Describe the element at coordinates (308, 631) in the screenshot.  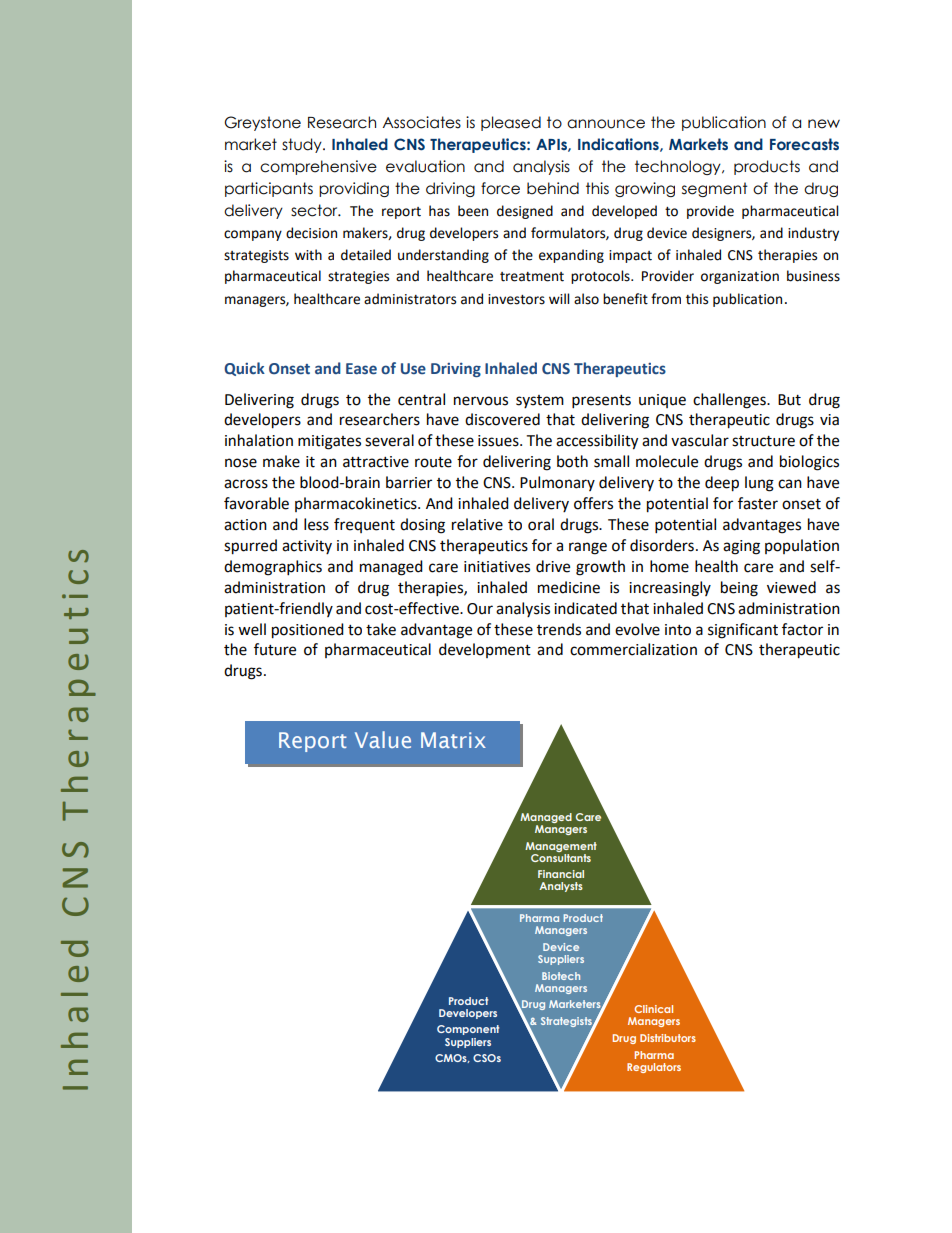
I see `positioned` at that location.
